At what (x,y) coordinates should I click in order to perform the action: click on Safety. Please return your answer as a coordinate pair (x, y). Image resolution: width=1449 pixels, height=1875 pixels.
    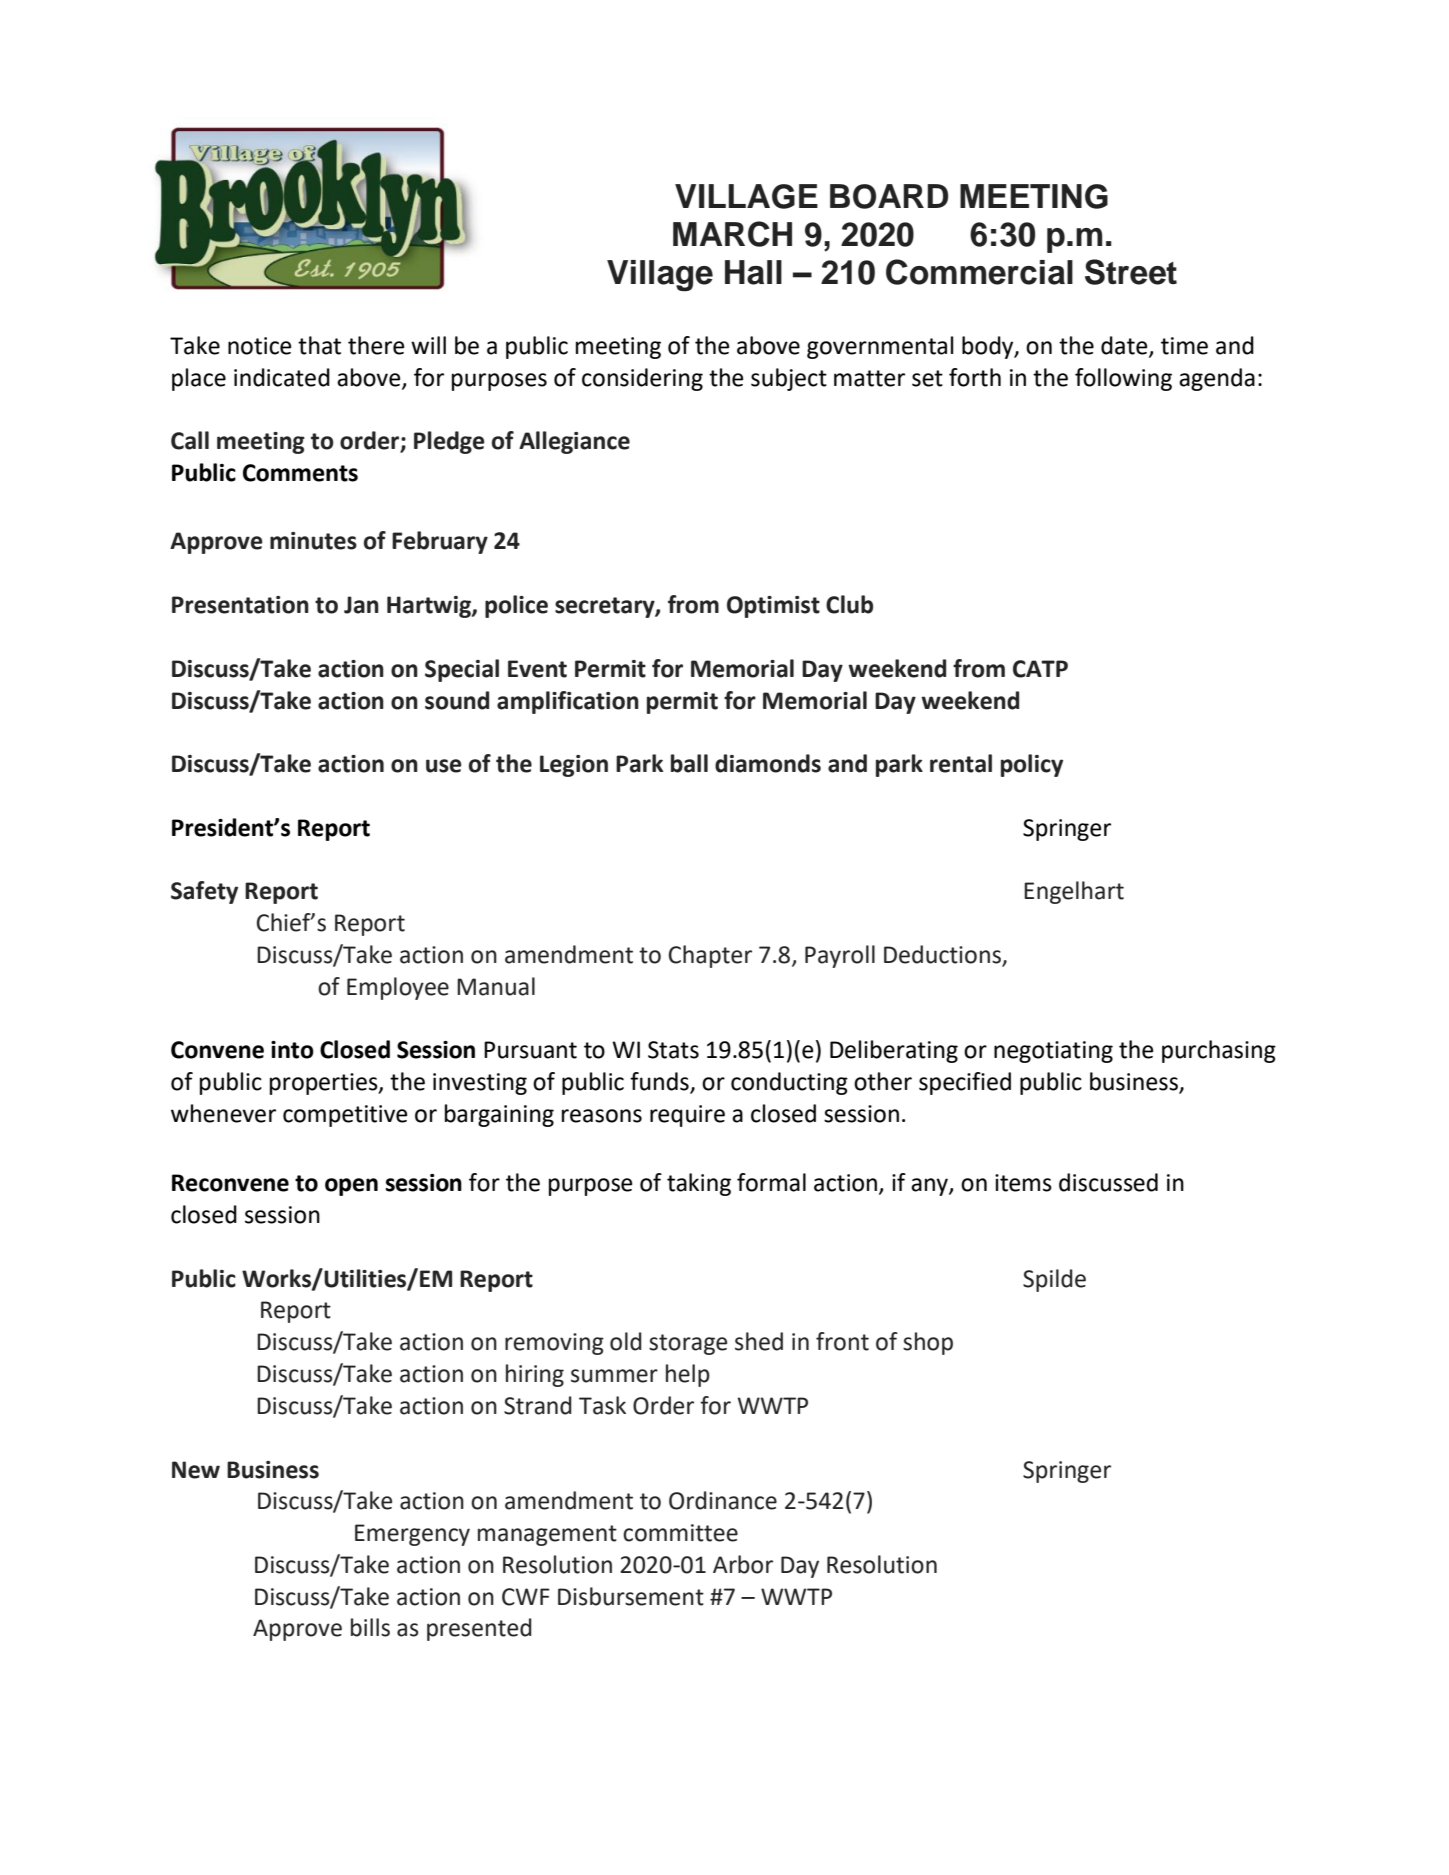
    Looking at the image, I should click on (204, 892).
